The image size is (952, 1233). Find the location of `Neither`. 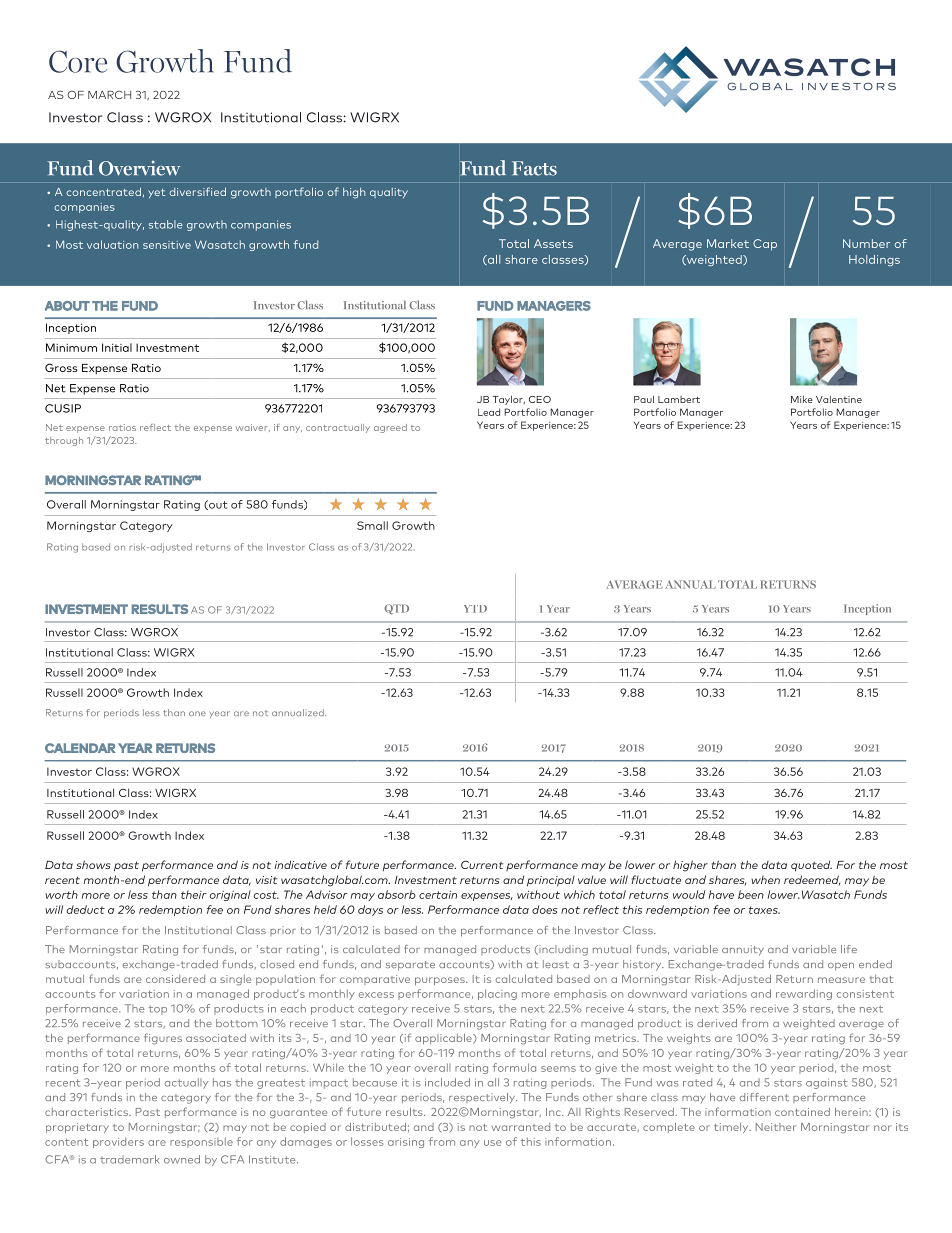

Neither is located at coordinates (776, 1127).
